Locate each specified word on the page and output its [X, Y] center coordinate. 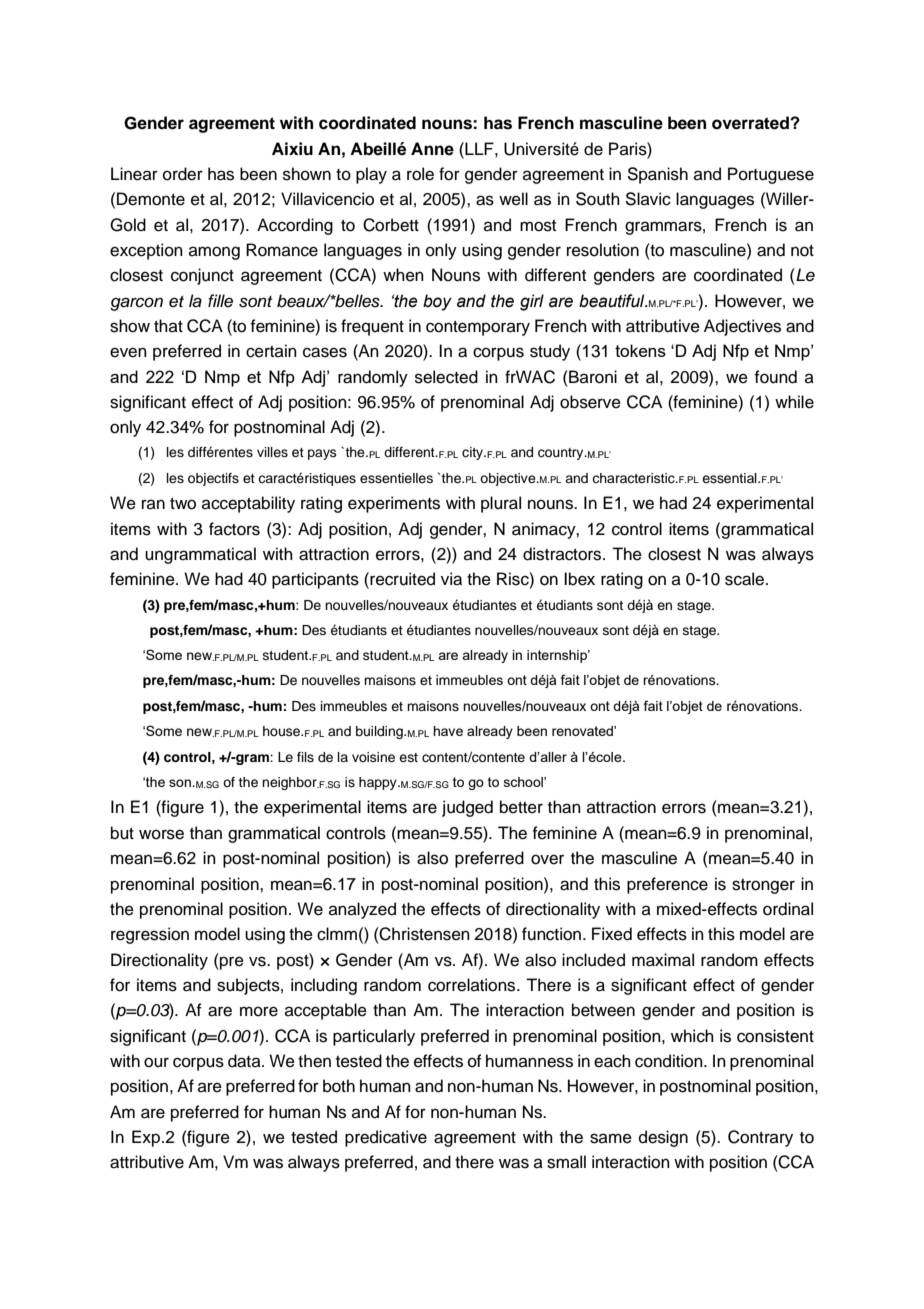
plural [501, 504]
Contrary [760, 1138]
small [566, 1162]
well [513, 199]
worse [161, 834]
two [183, 504]
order [183, 174]
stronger [763, 886]
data [245, 1061]
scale [746, 579]
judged [467, 808]
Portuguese [771, 175]
